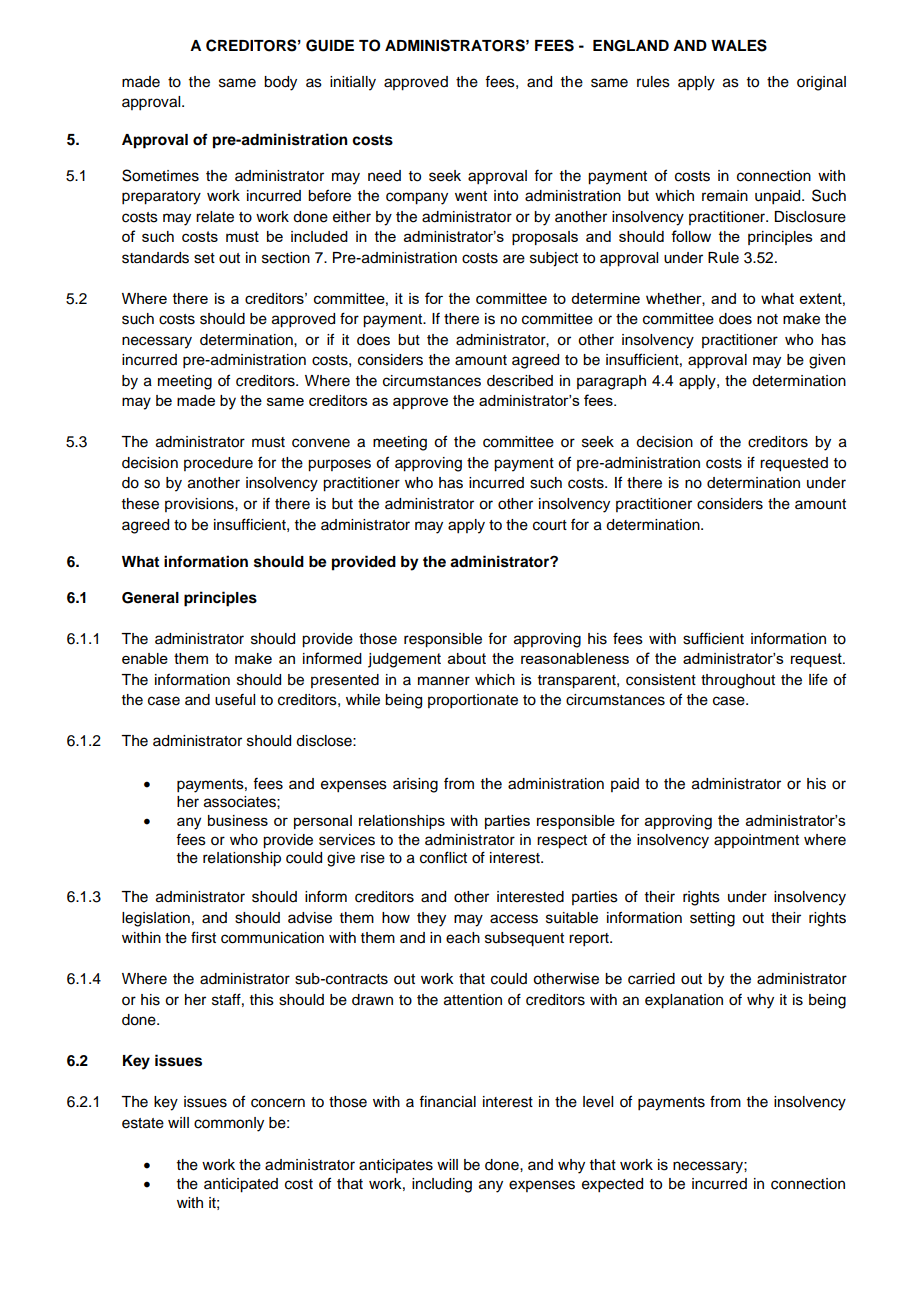 The width and height of the document is (924, 1307). What do you see at coordinates (229, 1124) in the document?
I see `commonly` at bounding box center [229, 1124].
